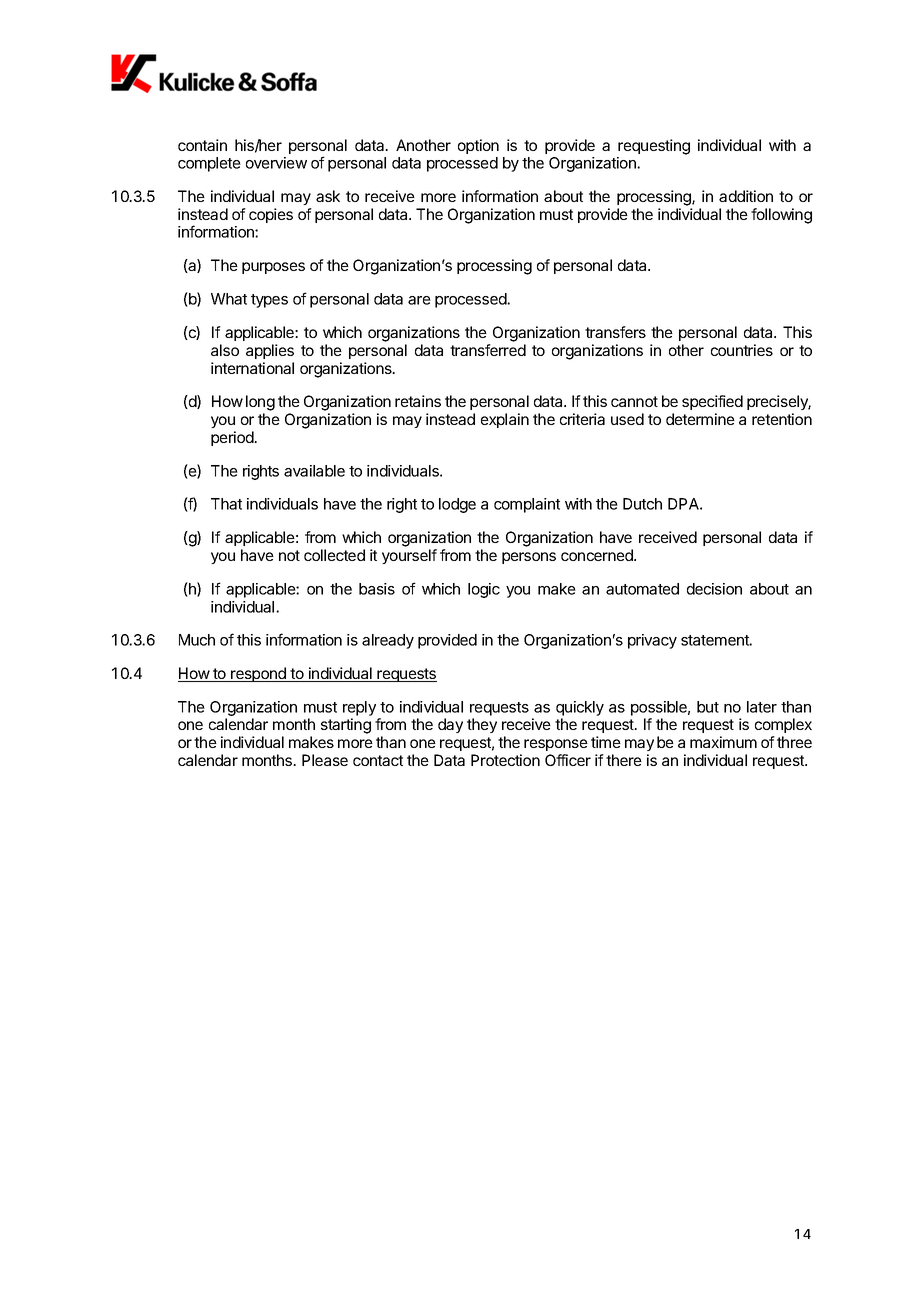 The height and width of the page is (1308, 924). What do you see at coordinates (746, 196) in the page?
I see `addition` at bounding box center [746, 196].
